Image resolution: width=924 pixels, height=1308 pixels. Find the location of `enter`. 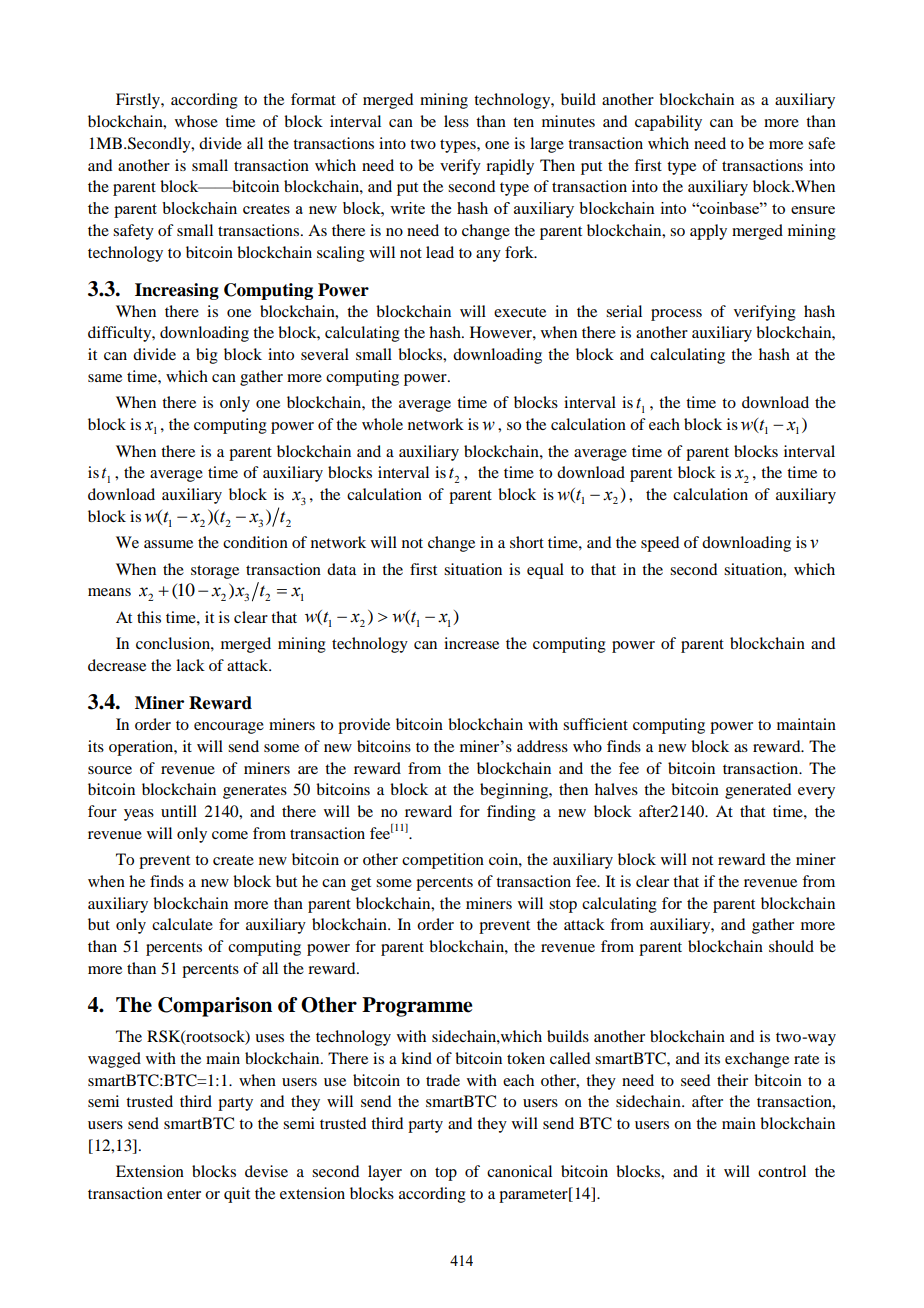

enter is located at coordinates (184, 1194).
